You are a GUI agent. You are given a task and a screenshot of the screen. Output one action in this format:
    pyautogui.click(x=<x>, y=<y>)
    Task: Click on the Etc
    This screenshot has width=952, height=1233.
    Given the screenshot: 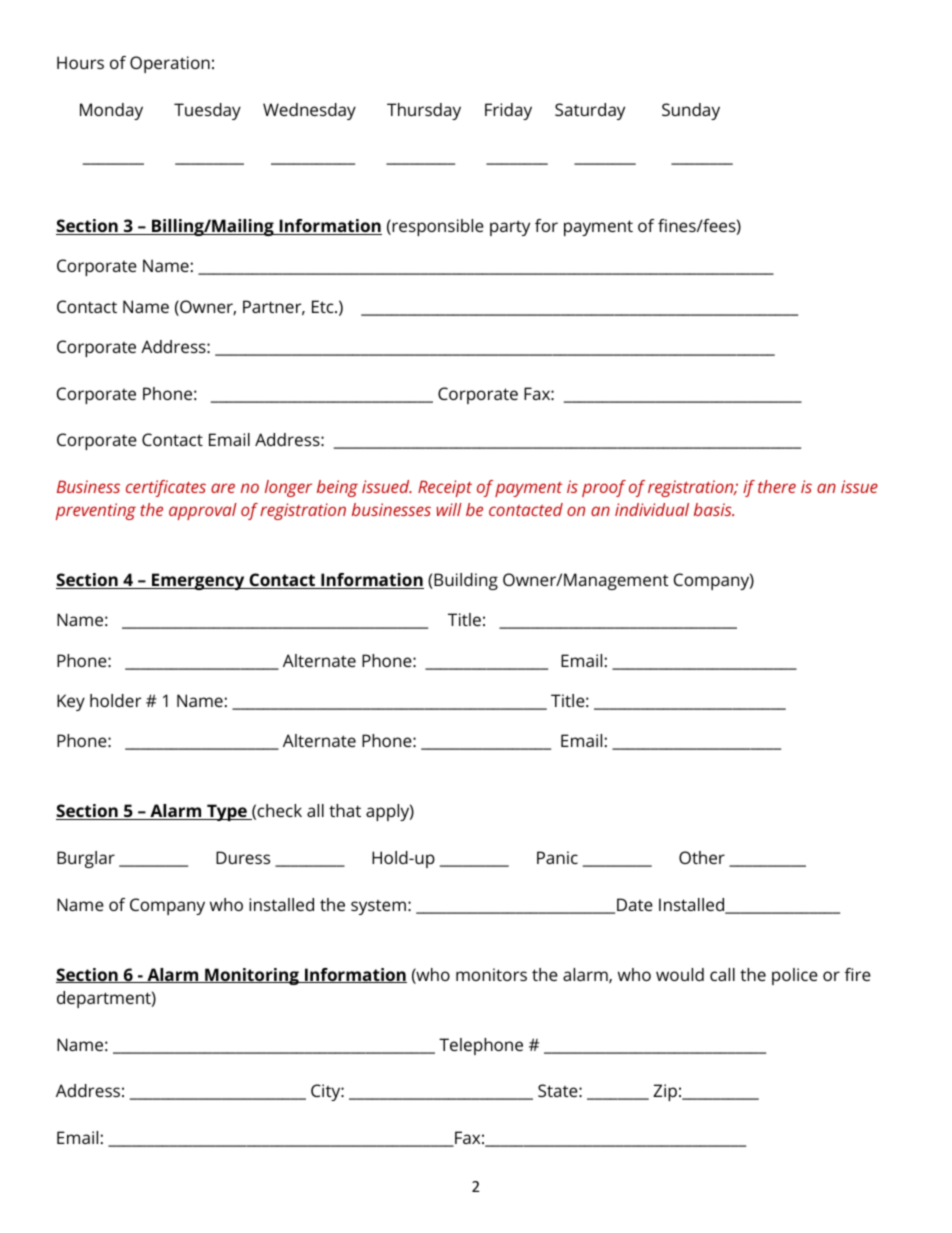 What is the action you would take?
    pyautogui.click(x=324, y=306)
